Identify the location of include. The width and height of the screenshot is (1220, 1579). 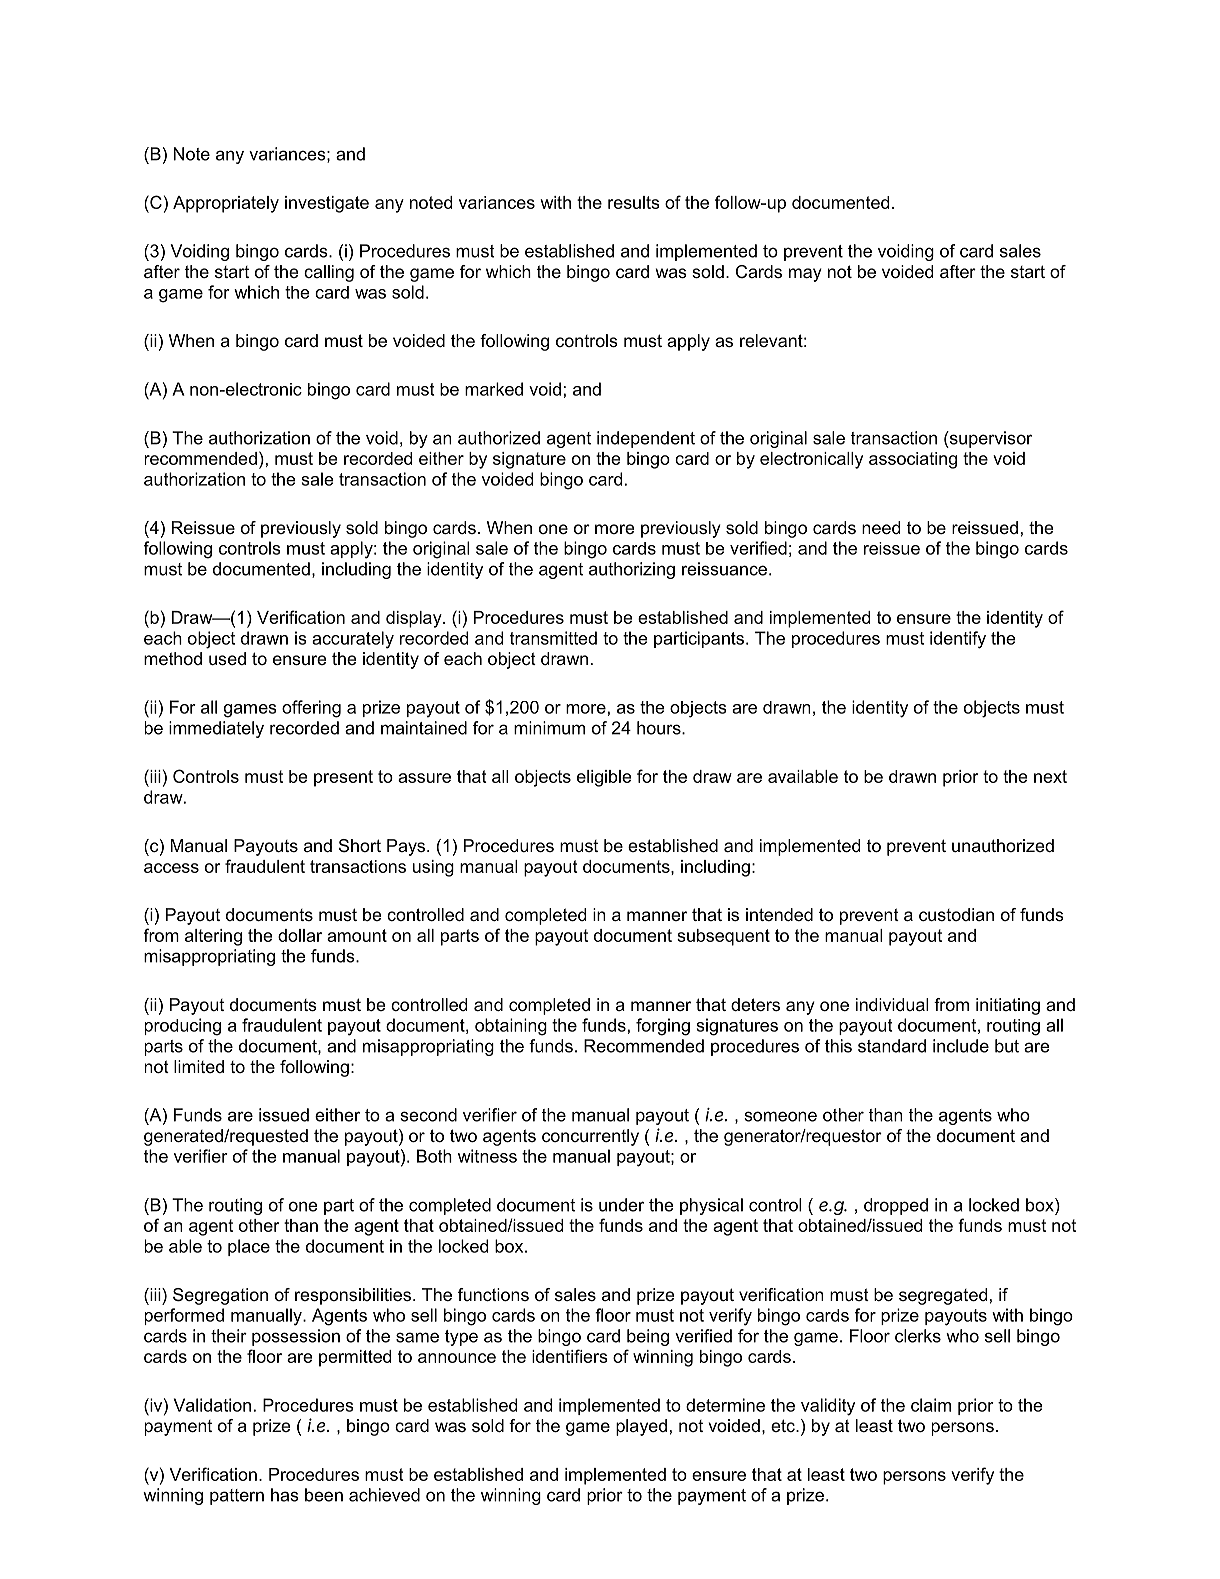
(961, 1046).
